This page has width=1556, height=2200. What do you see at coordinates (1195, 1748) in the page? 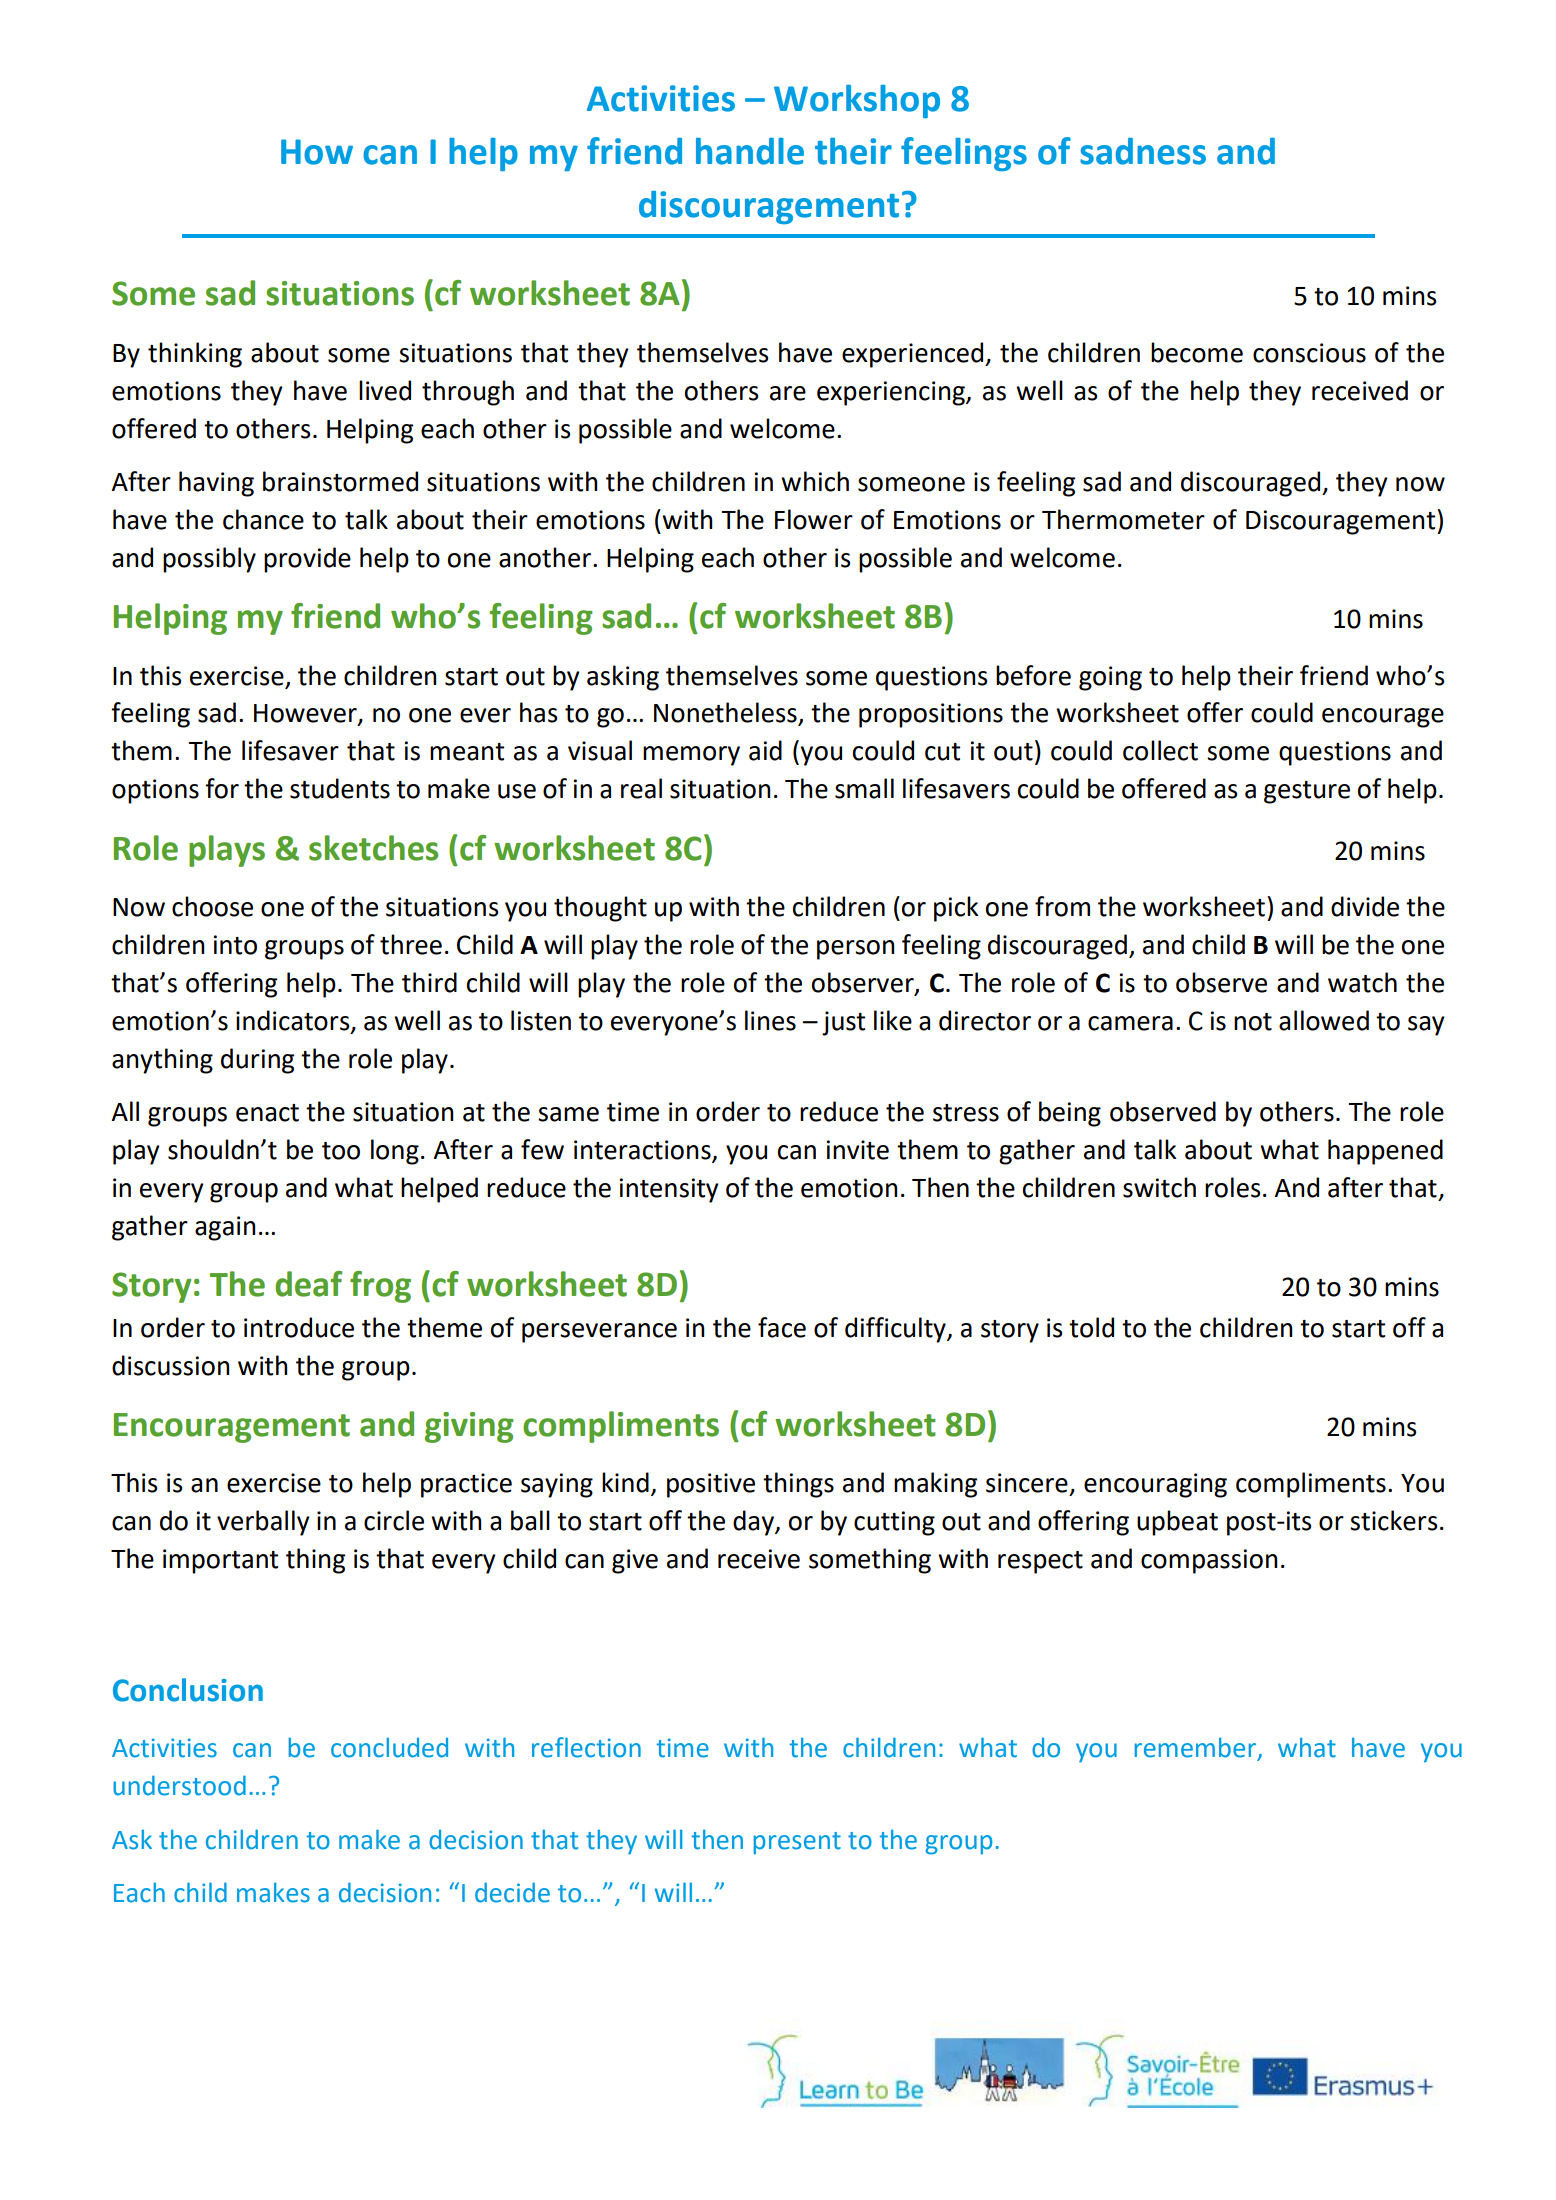
I see `remember` at bounding box center [1195, 1748].
